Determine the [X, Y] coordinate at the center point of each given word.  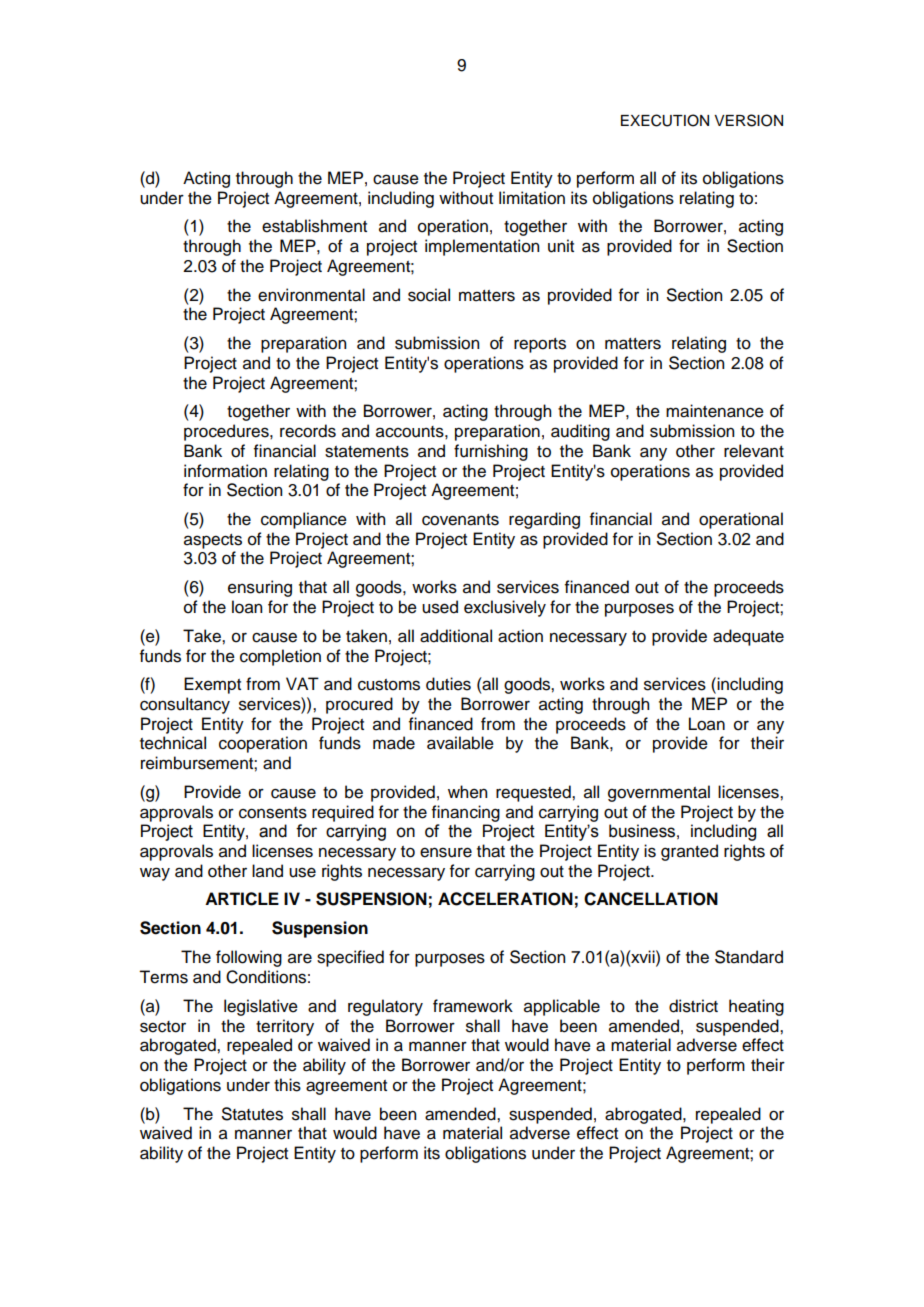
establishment [314, 226]
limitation [532, 198]
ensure [446, 852]
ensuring [260, 588]
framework [473, 1006]
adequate [748, 637]
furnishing [491, 452]
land [267, 871]
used [440, 607]
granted [689, 852]
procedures [227, 432]
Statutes [252, 1114]
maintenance [715, 411]
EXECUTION [665, 120]
